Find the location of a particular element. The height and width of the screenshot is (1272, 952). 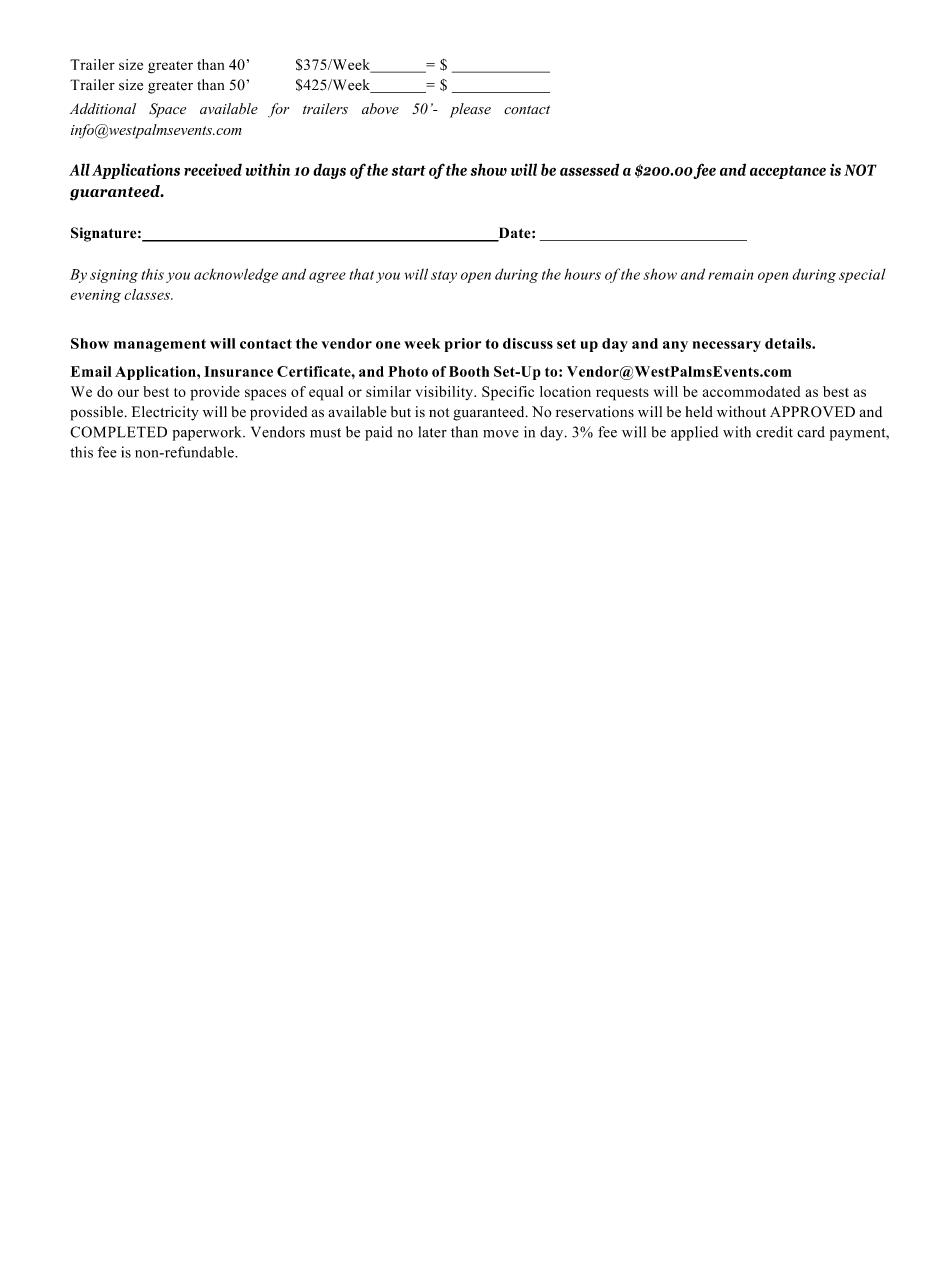

acceptance is located at coordinates (788, 172).
